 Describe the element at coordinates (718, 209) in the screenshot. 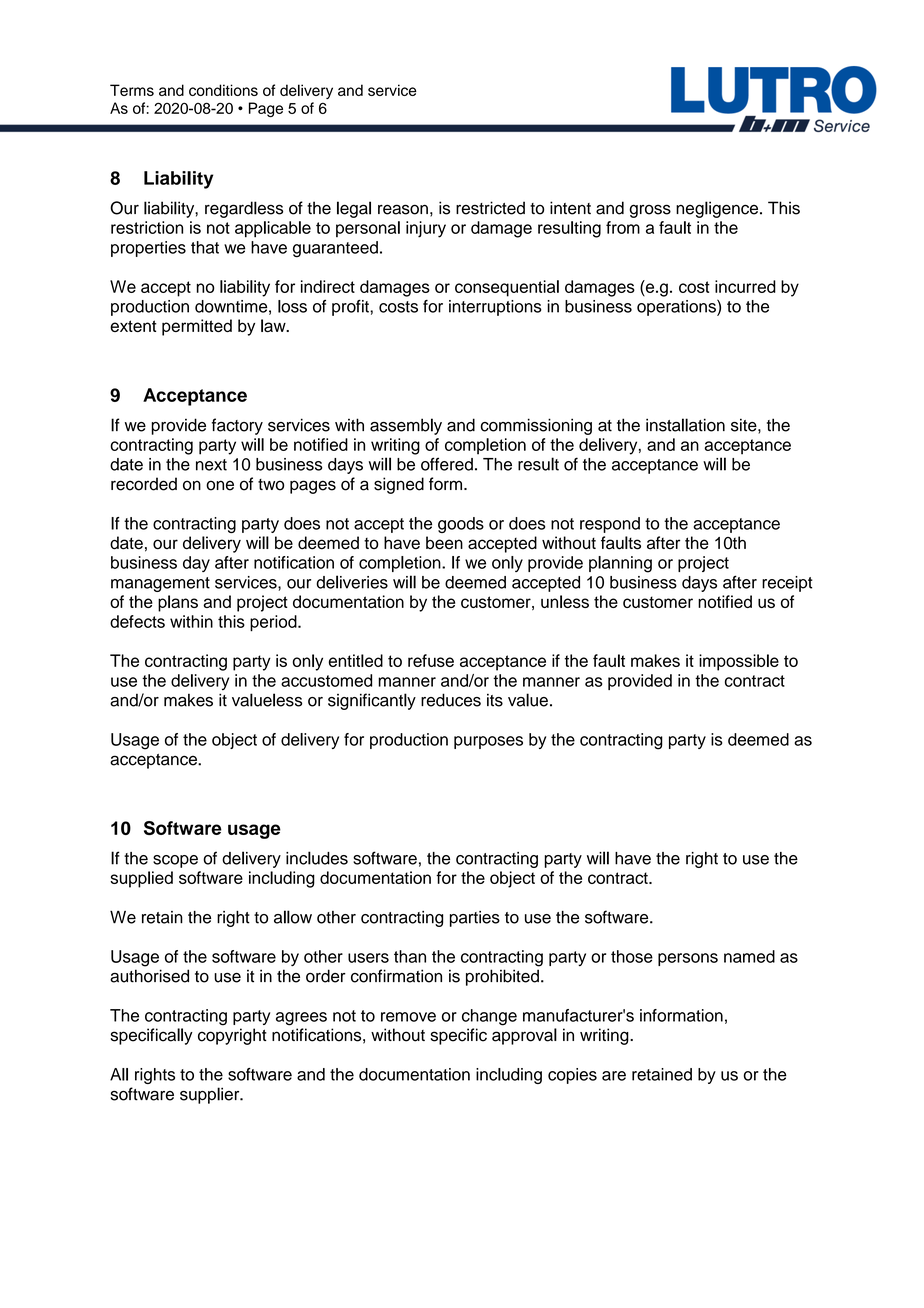

I see `negligence` at that location.
